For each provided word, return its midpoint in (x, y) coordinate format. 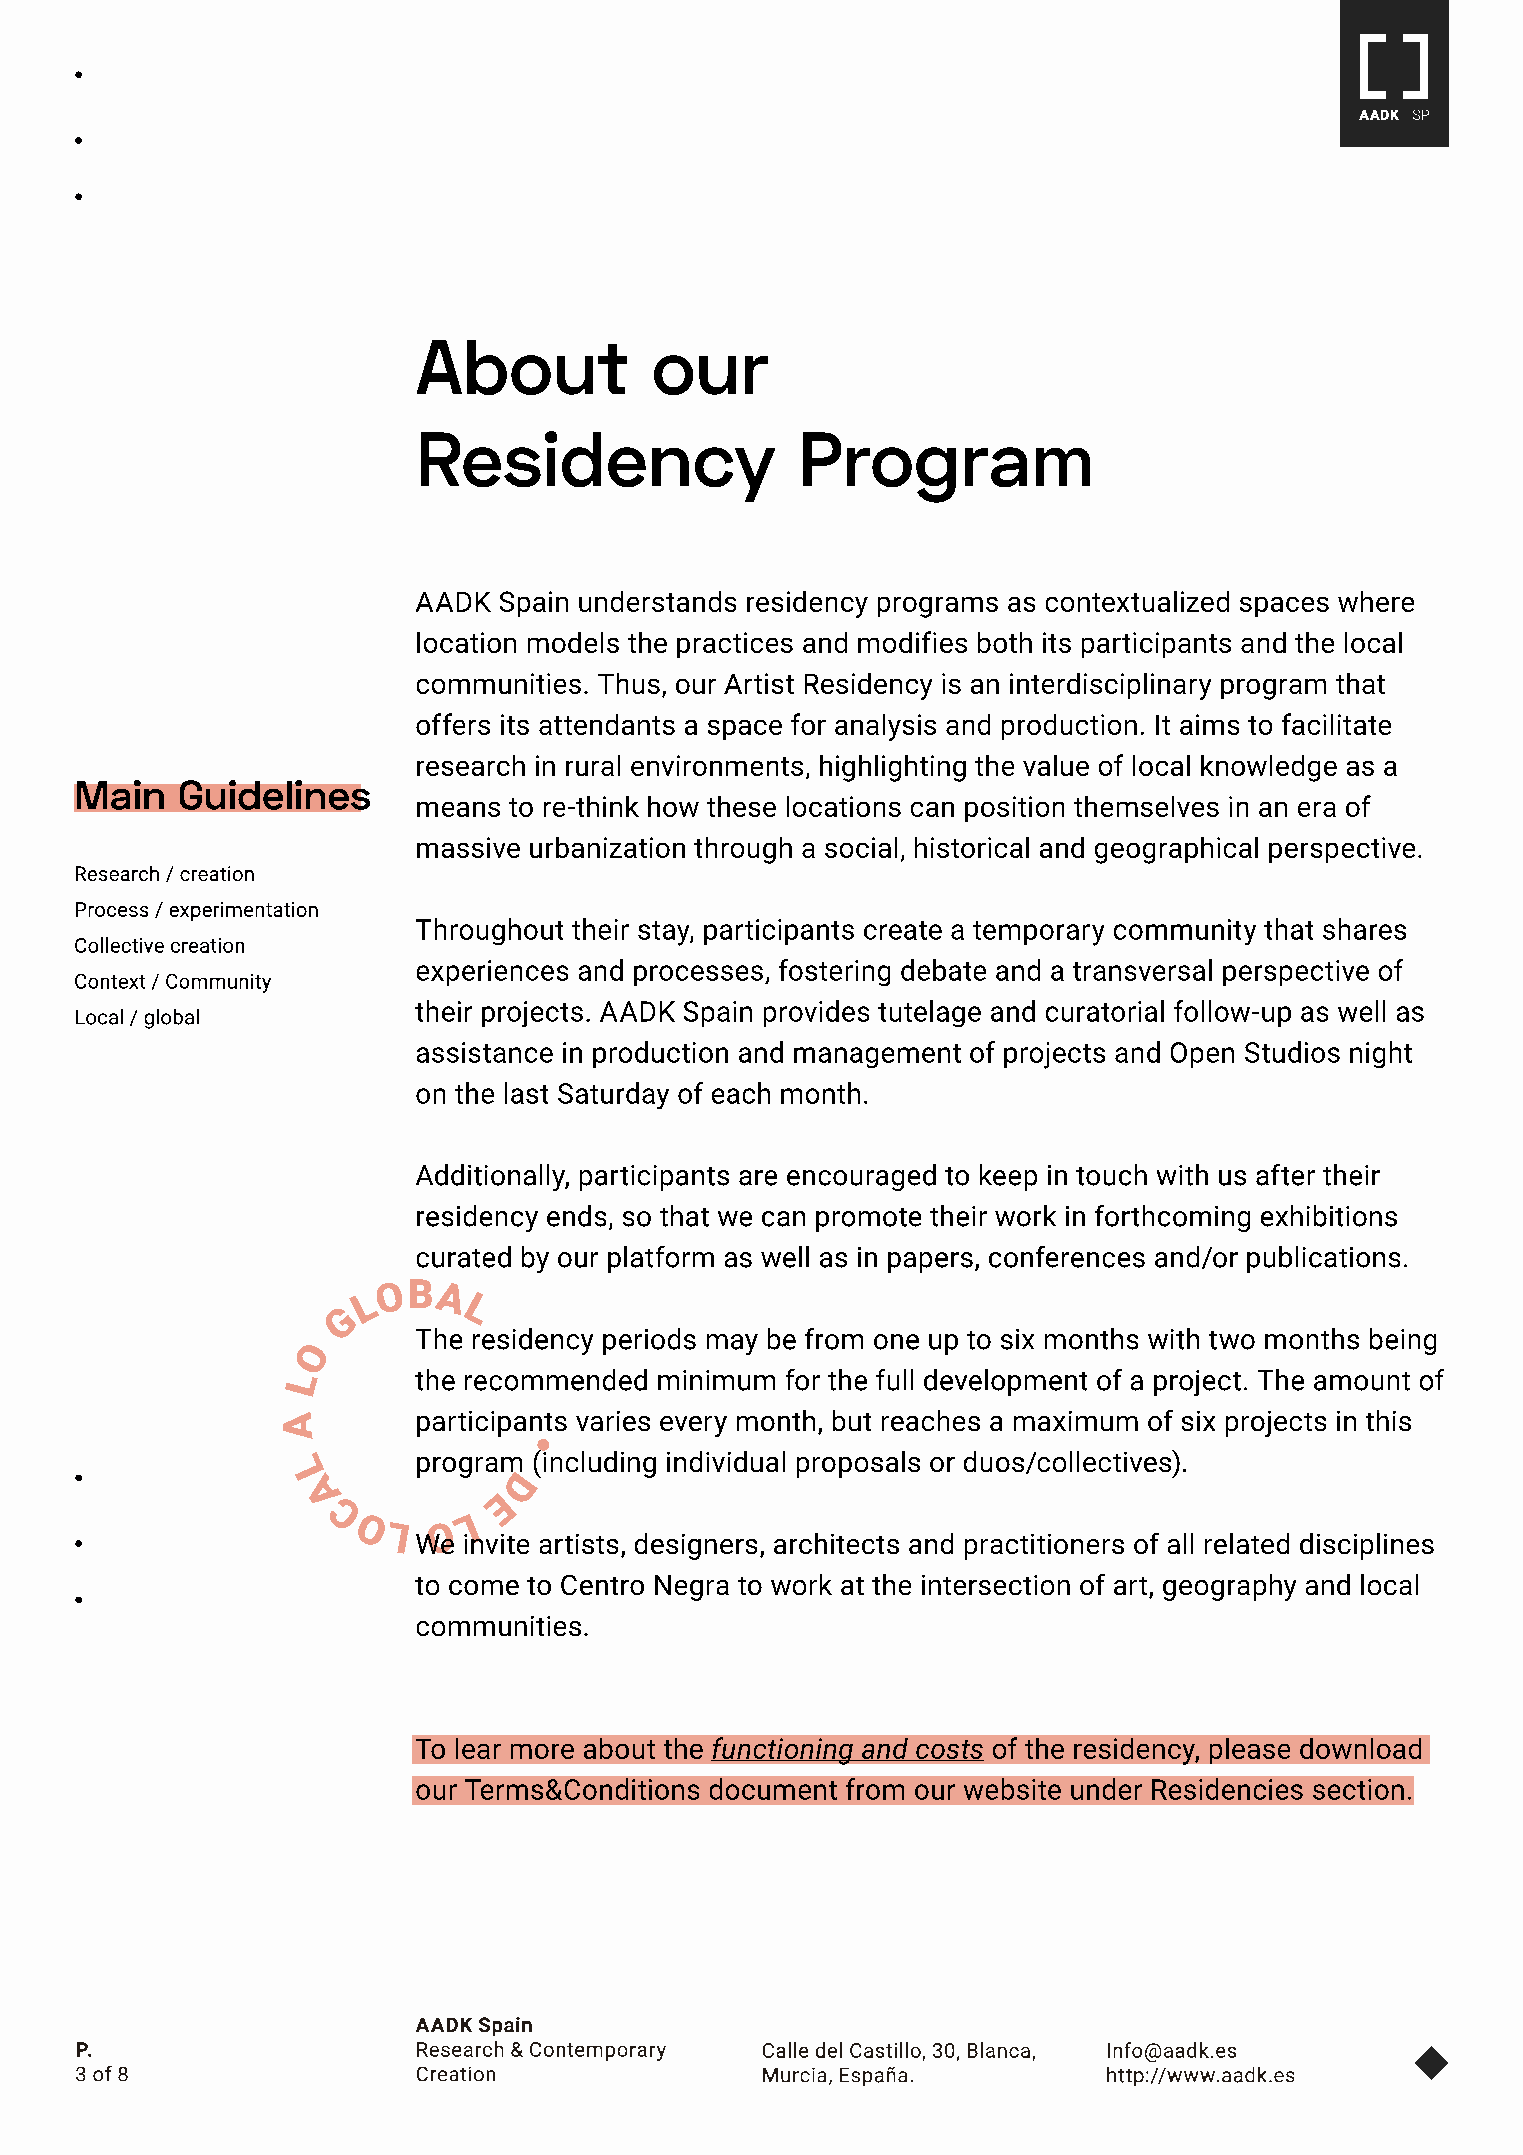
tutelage (929, 1013)
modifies (912, 642)
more (542, 1751)
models (573, 642)
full (894, 1380)
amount (1362, 1381)
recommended (556, 1380)
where (1376, 601)
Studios (1292, 1052)
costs (949, 1750)
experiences (492, 973)
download (1360, 1748)
